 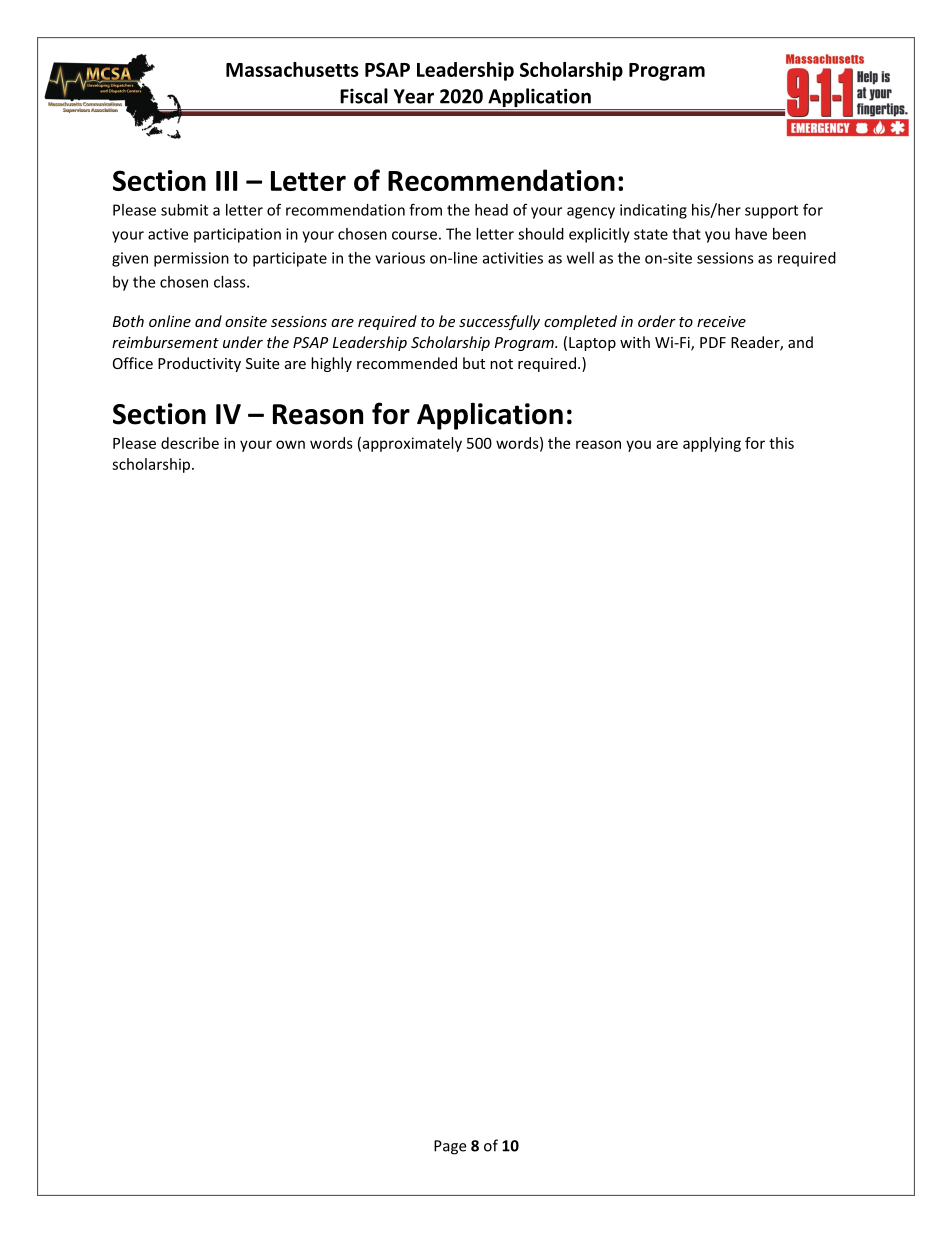 What do you see at coordinates (292, 69) in the image?
I see `Massachusetts` at bounding box center [292, 69].
